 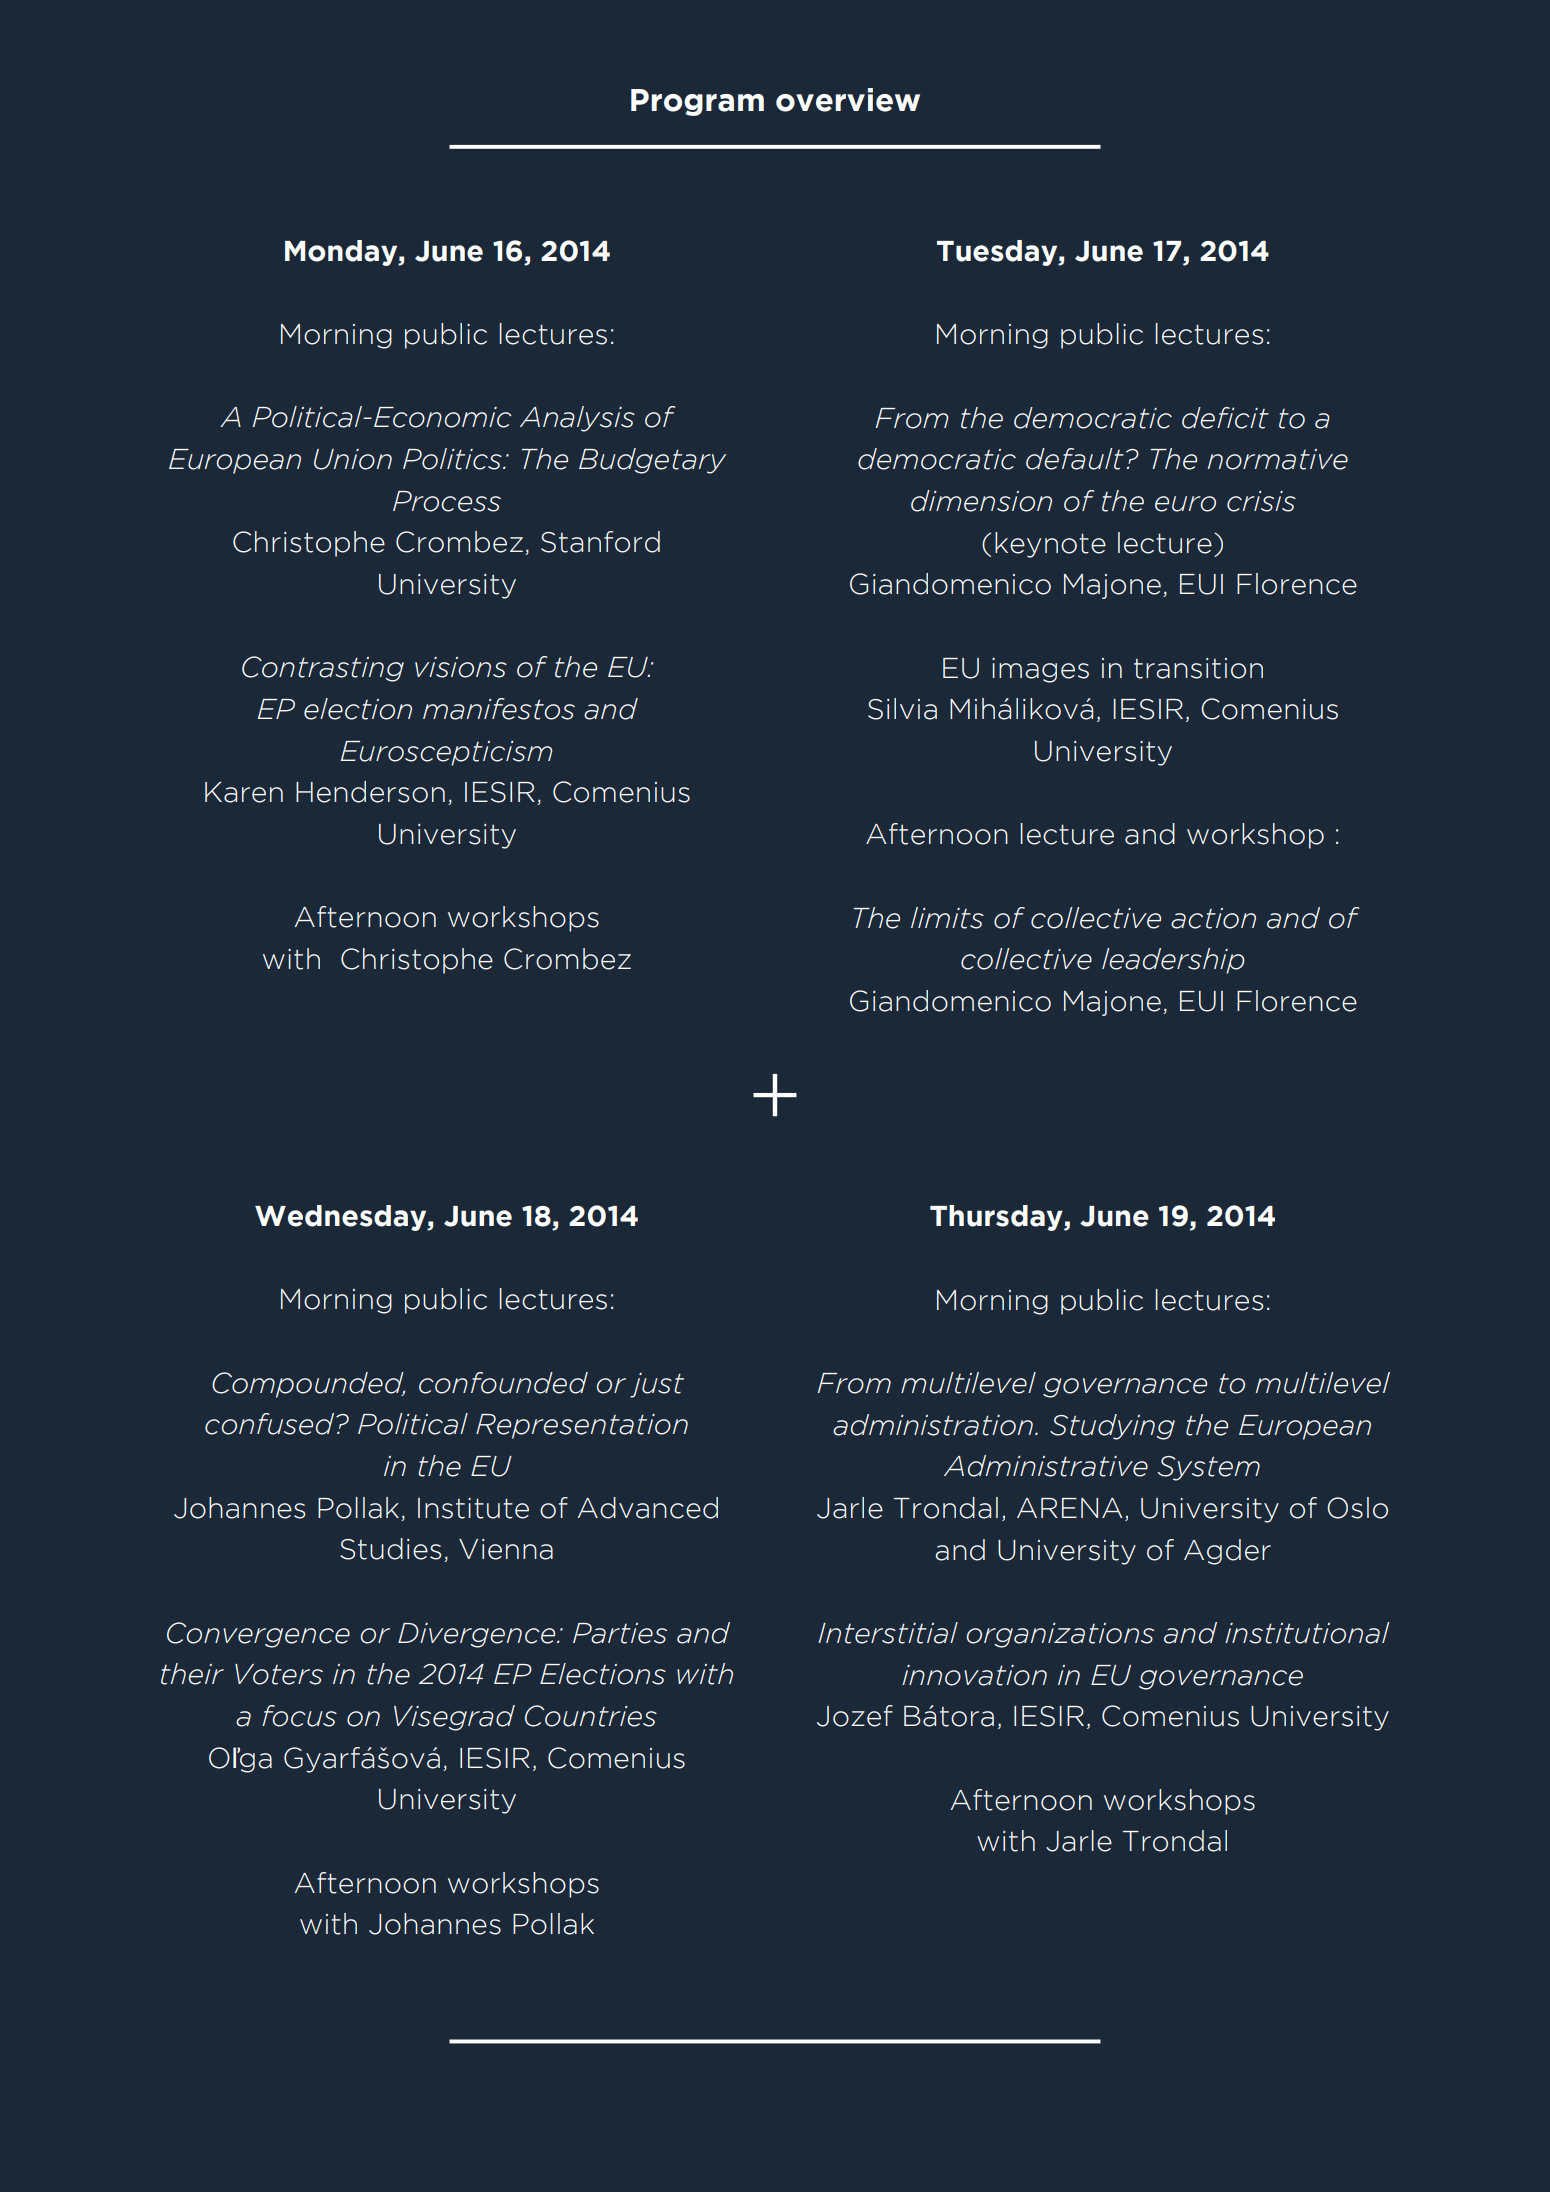 What do you see at coordinates (1213, 918) in the screenshot?
I see `action` at bounding box center [1213, 918].
